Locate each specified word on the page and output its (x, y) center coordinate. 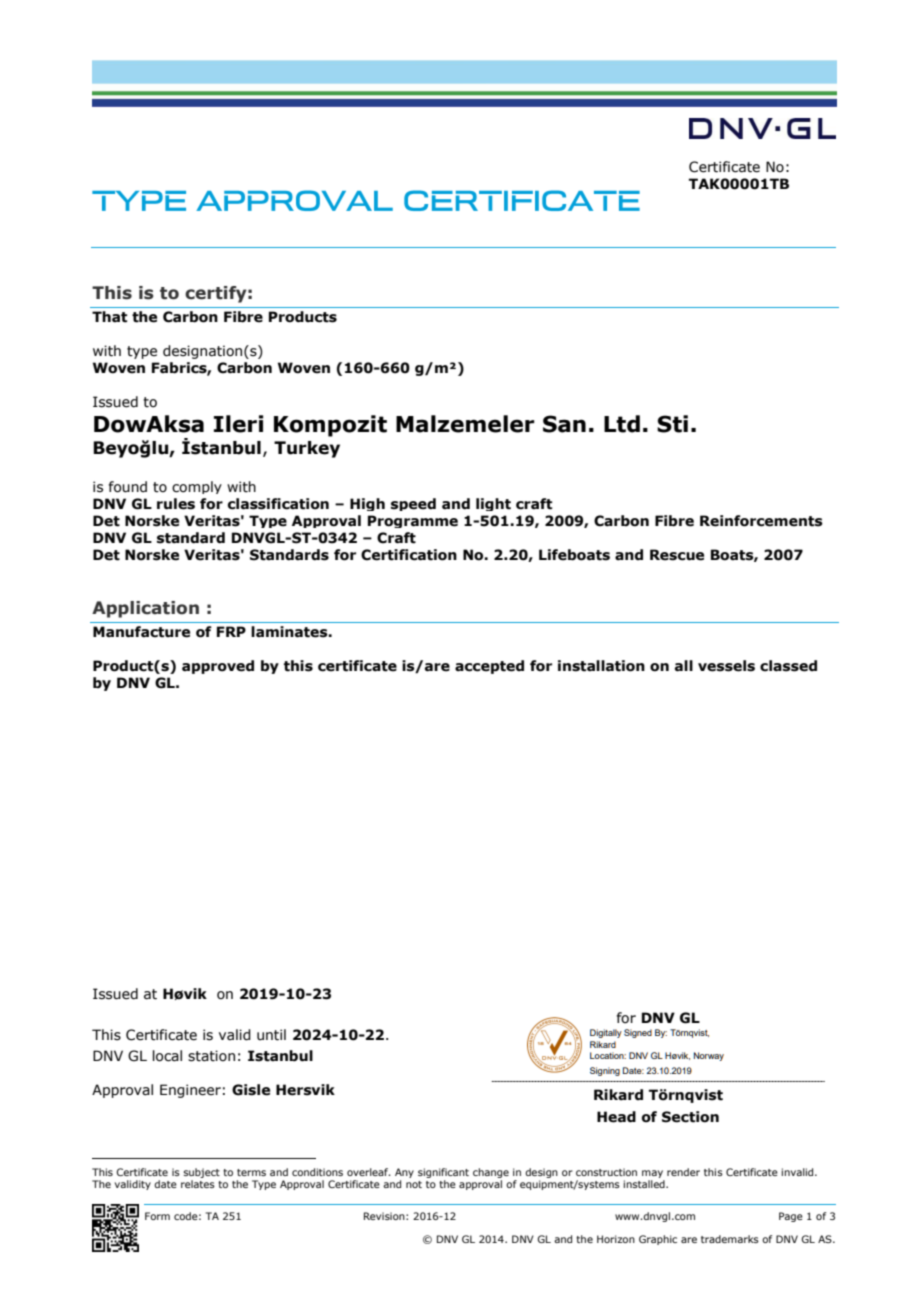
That (109, 317)
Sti (672, 424)
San (564, 424)
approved (218, 667)
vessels (726, 666)
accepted (489, 667)
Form (157, 1216)
